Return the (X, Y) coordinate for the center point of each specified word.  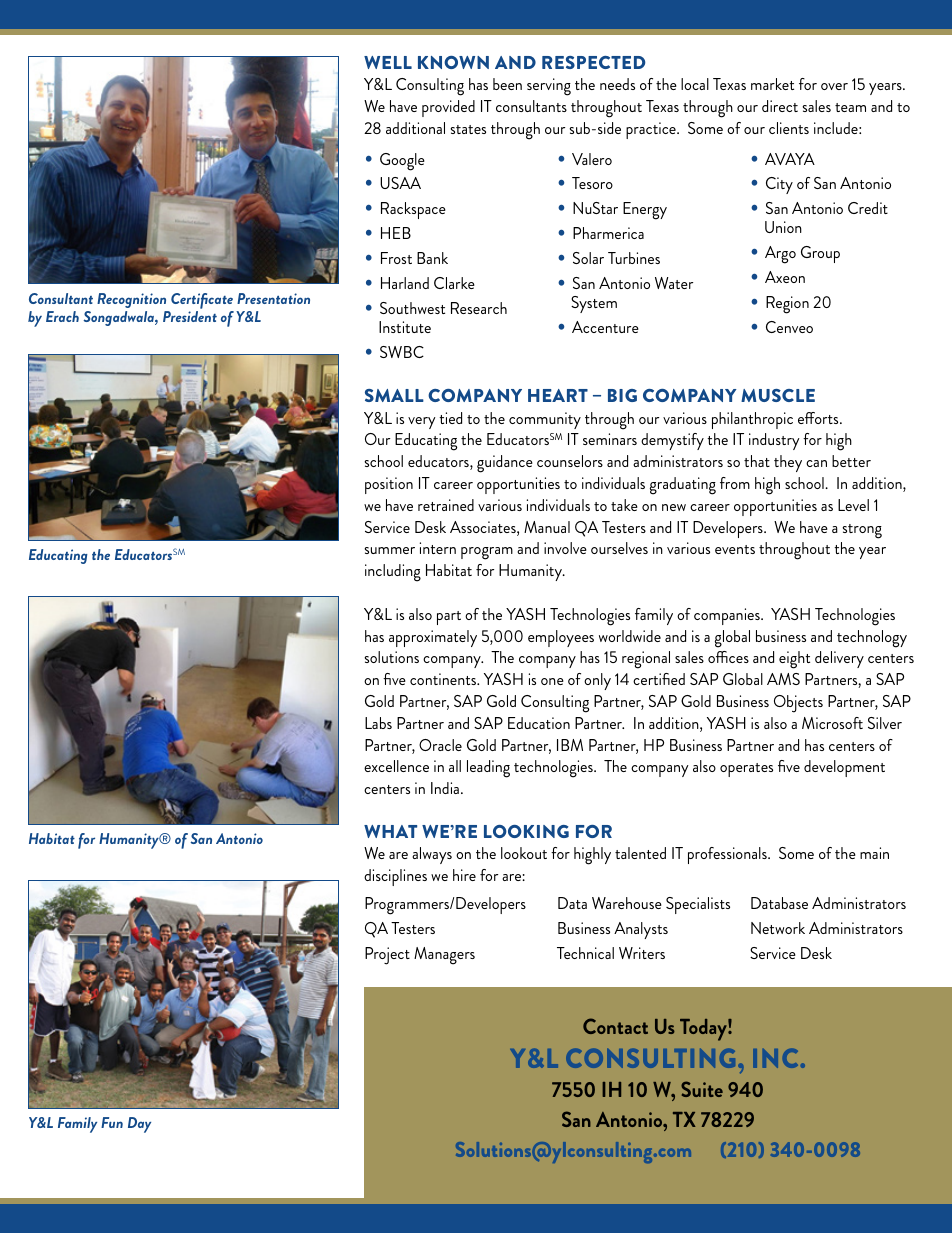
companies (728, 616)
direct (780, 106)
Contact (615, 1026)
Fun (112, 1122)
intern (438, 548)
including (393, 573)
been (507, 84)
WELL (388, 62)
